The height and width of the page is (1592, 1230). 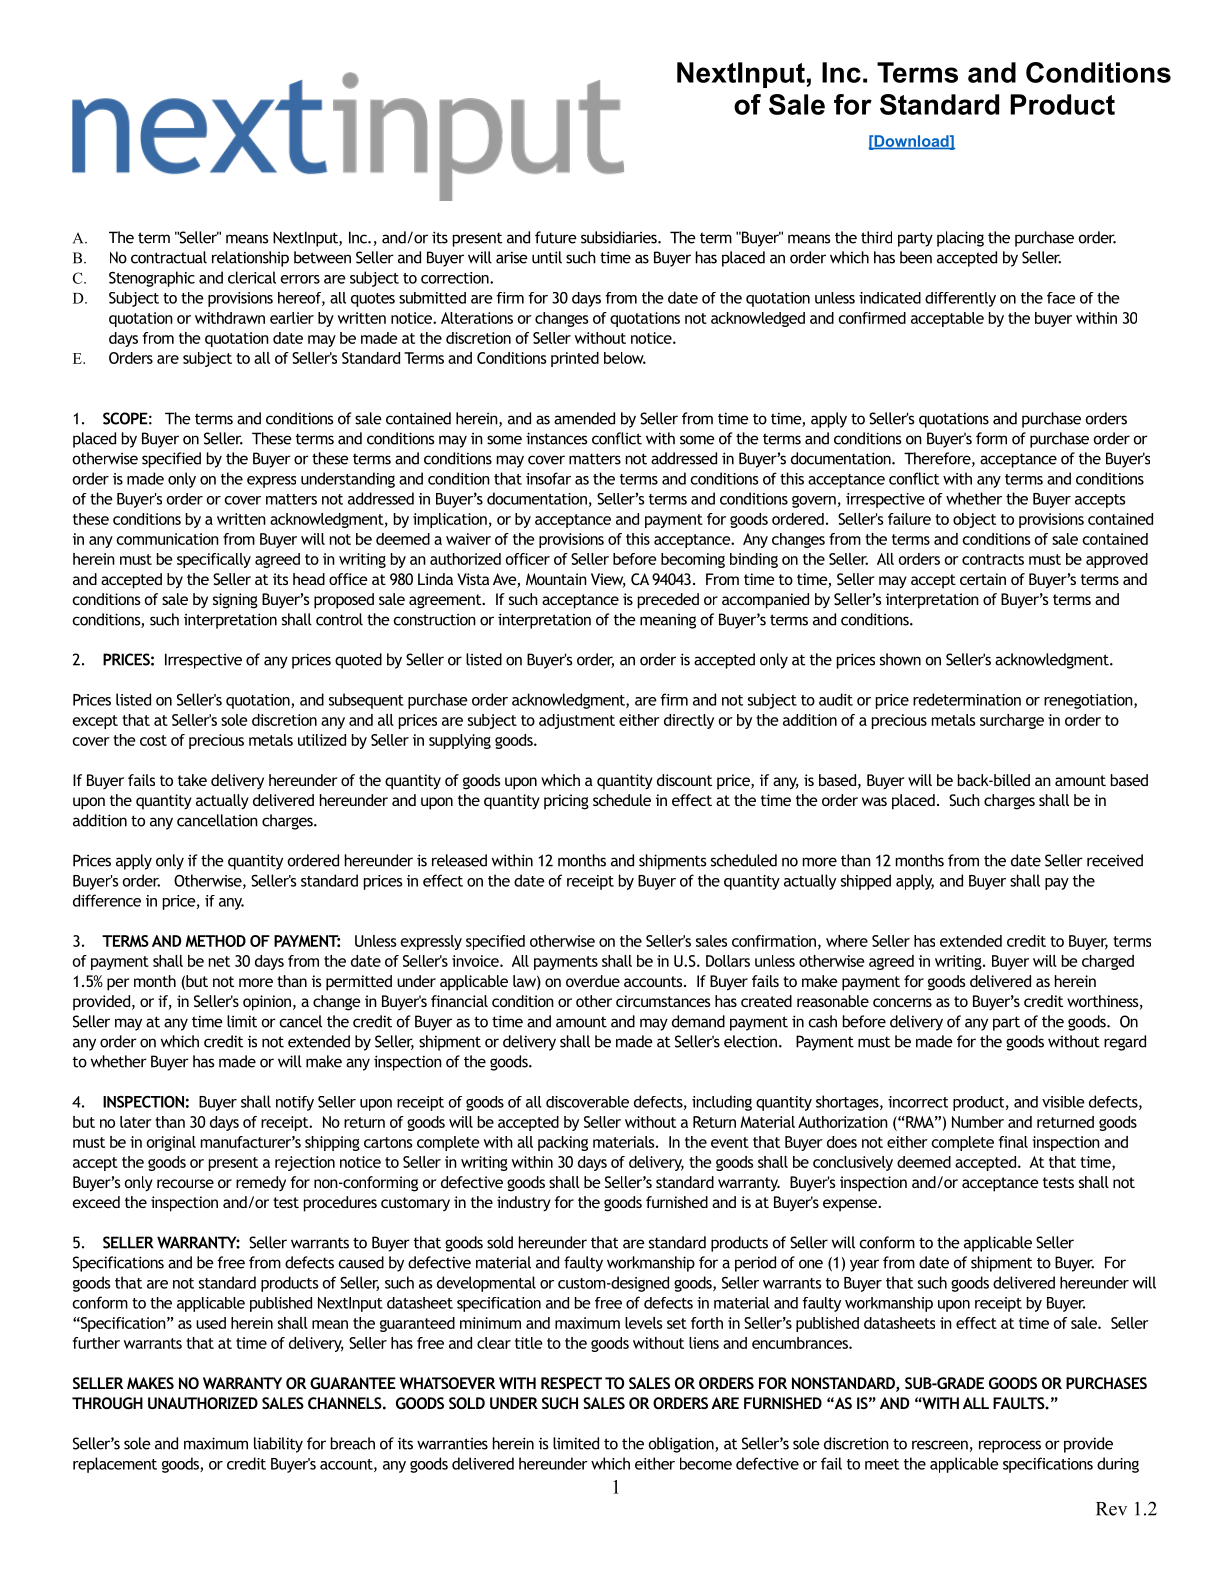 What do you see at coordinates (620, 237) in the page?
I see `subsidiaries` at bounding box center [620, 237].
